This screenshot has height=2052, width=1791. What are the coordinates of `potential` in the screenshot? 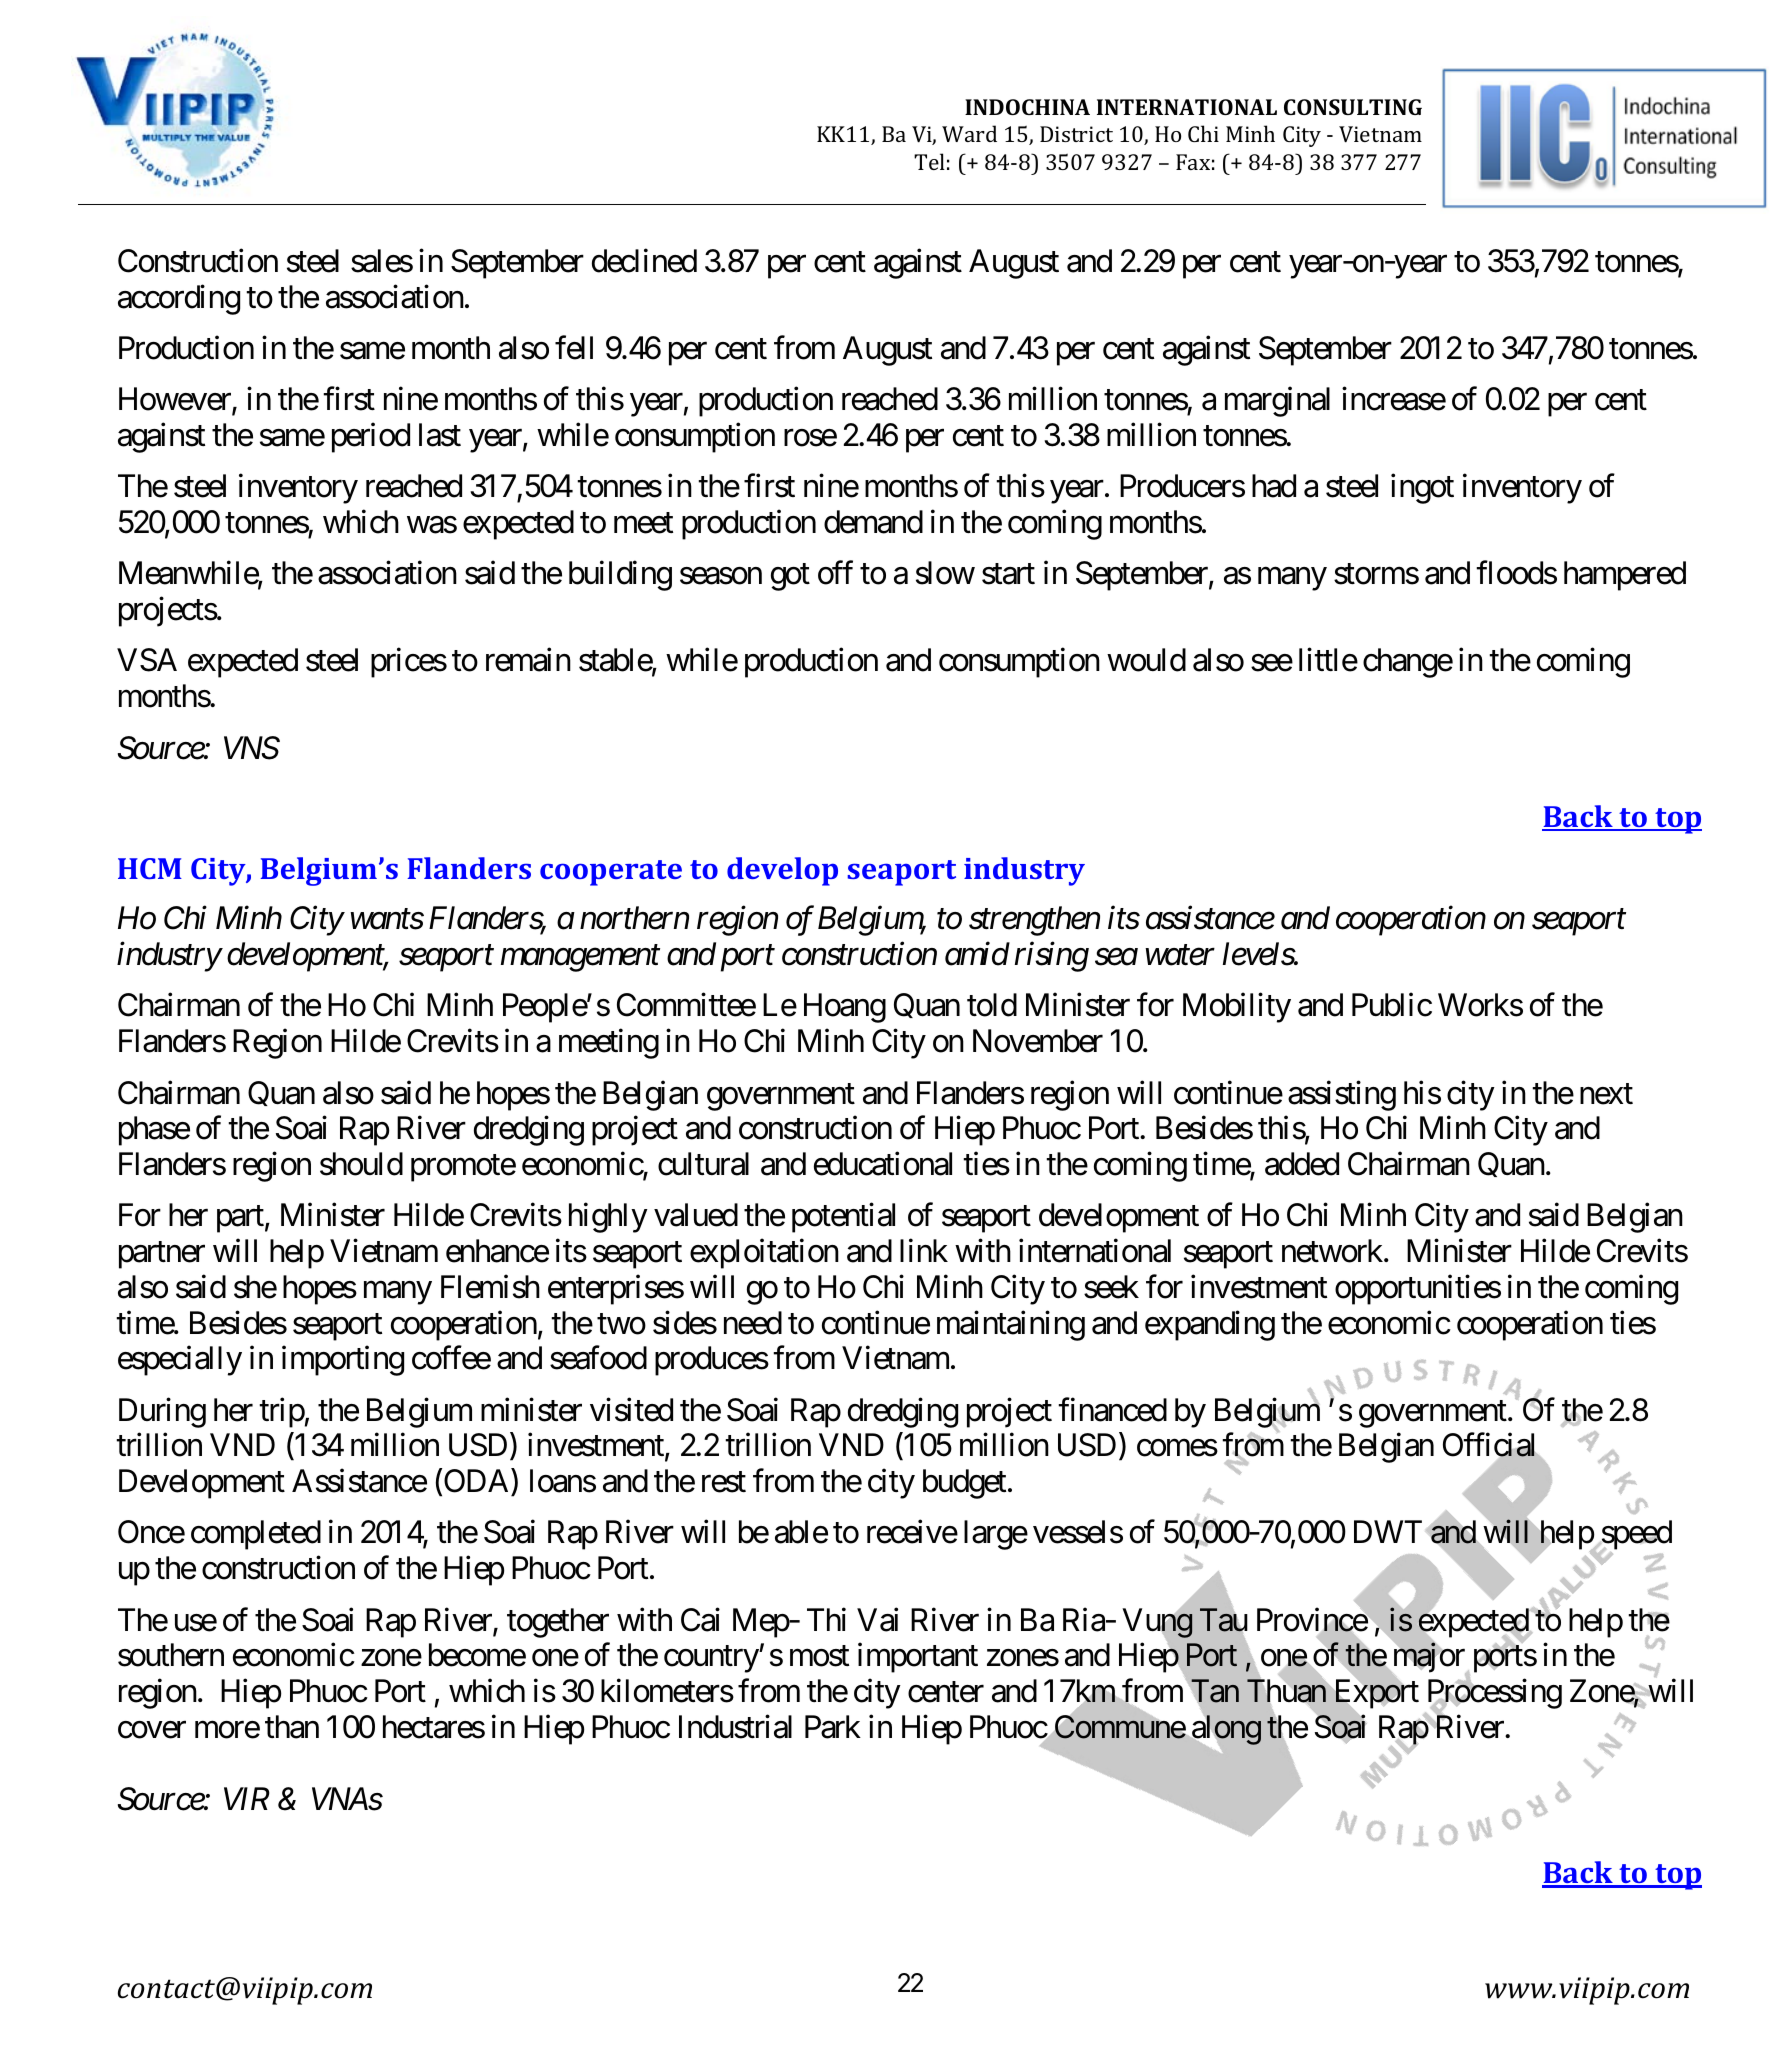 It's located at (843, 1218).
